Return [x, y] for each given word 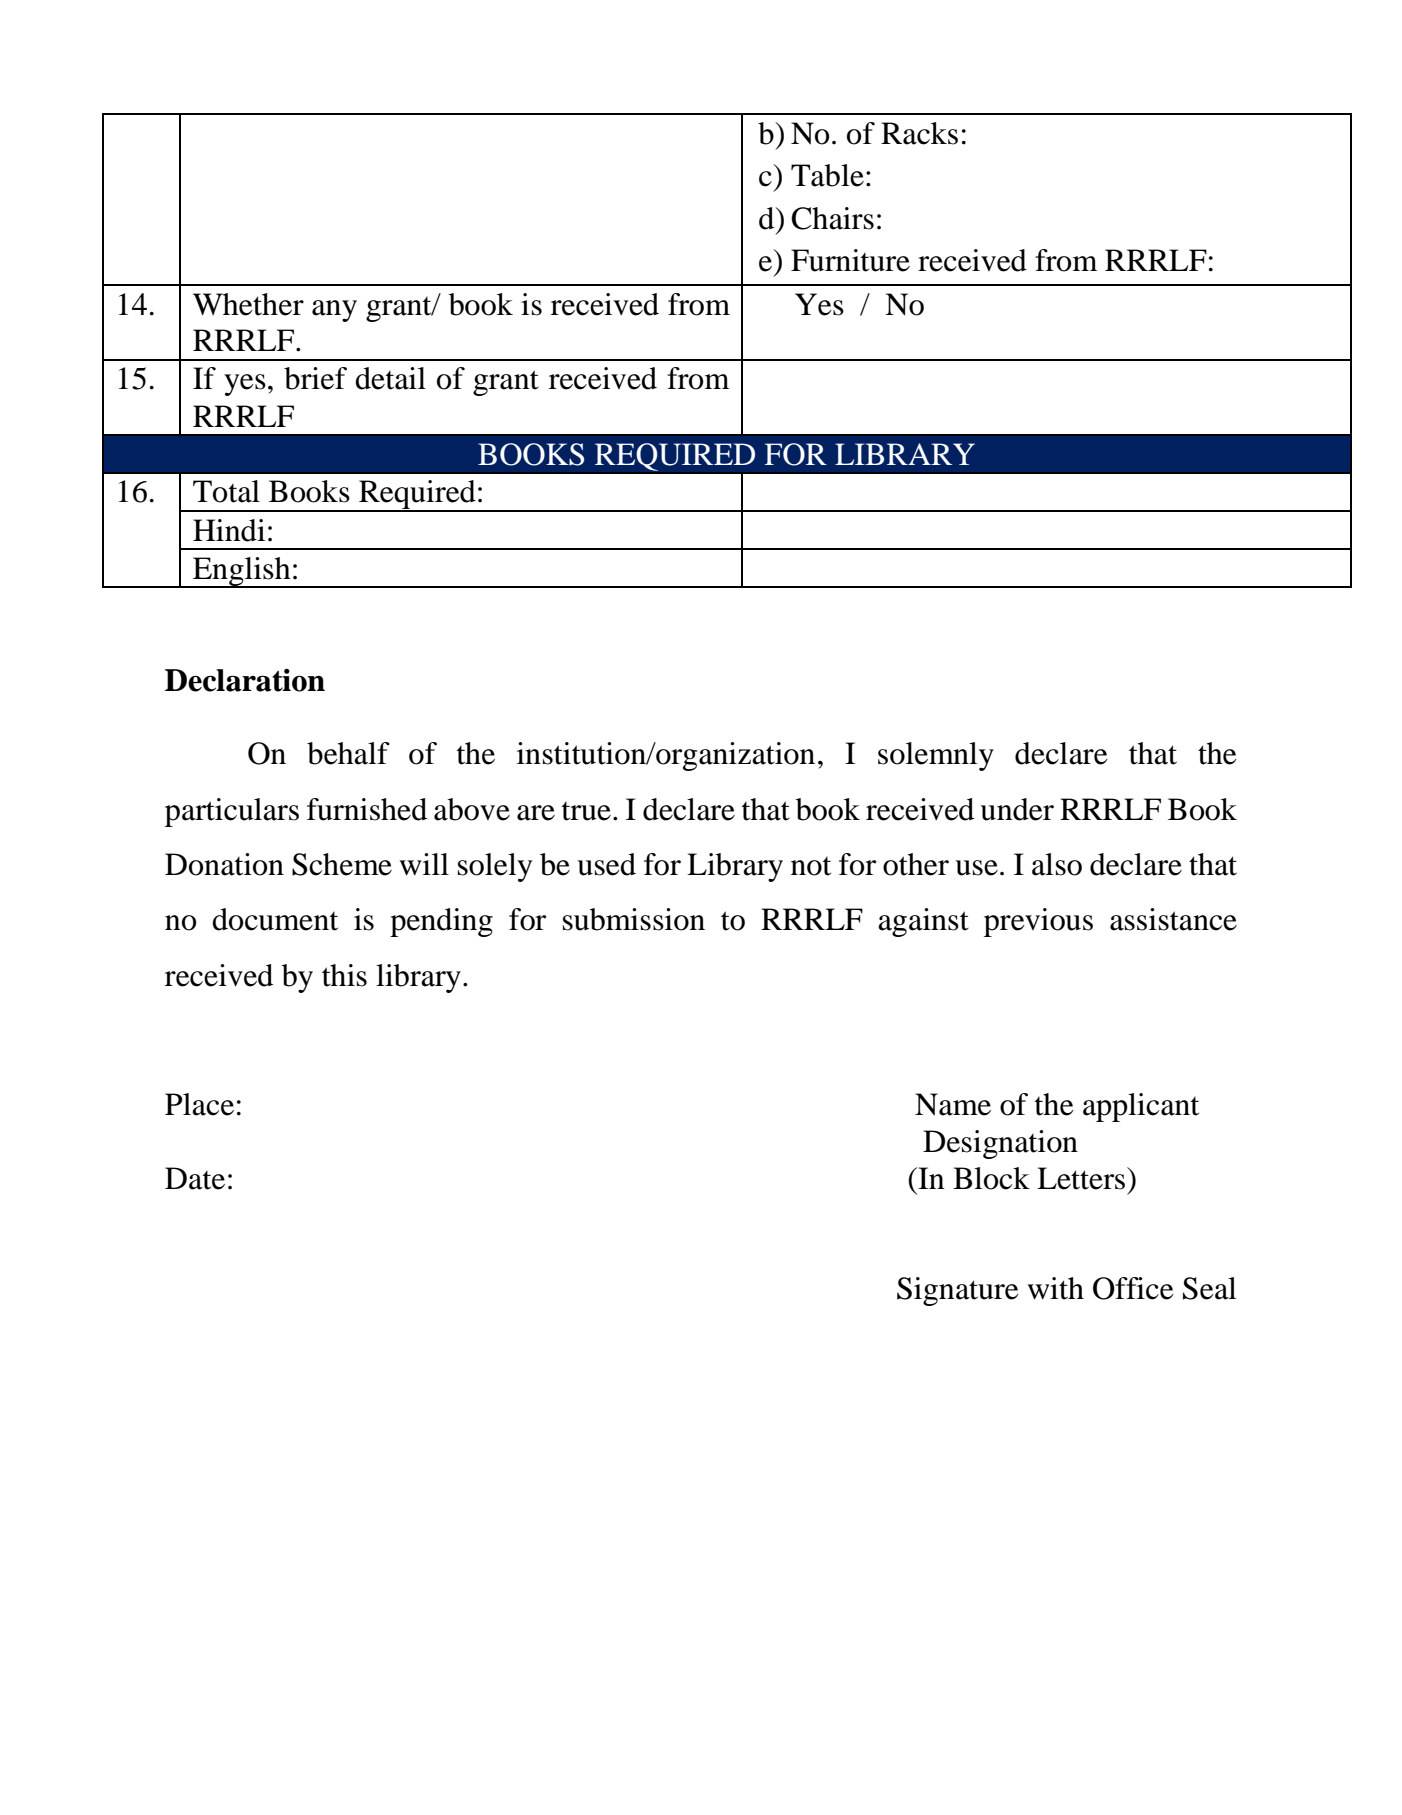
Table [827, 175]
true [586, 811]
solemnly [936, 756]
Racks [919, 133]
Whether [248, 304]
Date [195, 1178]
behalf [348, 753]
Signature [958, 1291]
